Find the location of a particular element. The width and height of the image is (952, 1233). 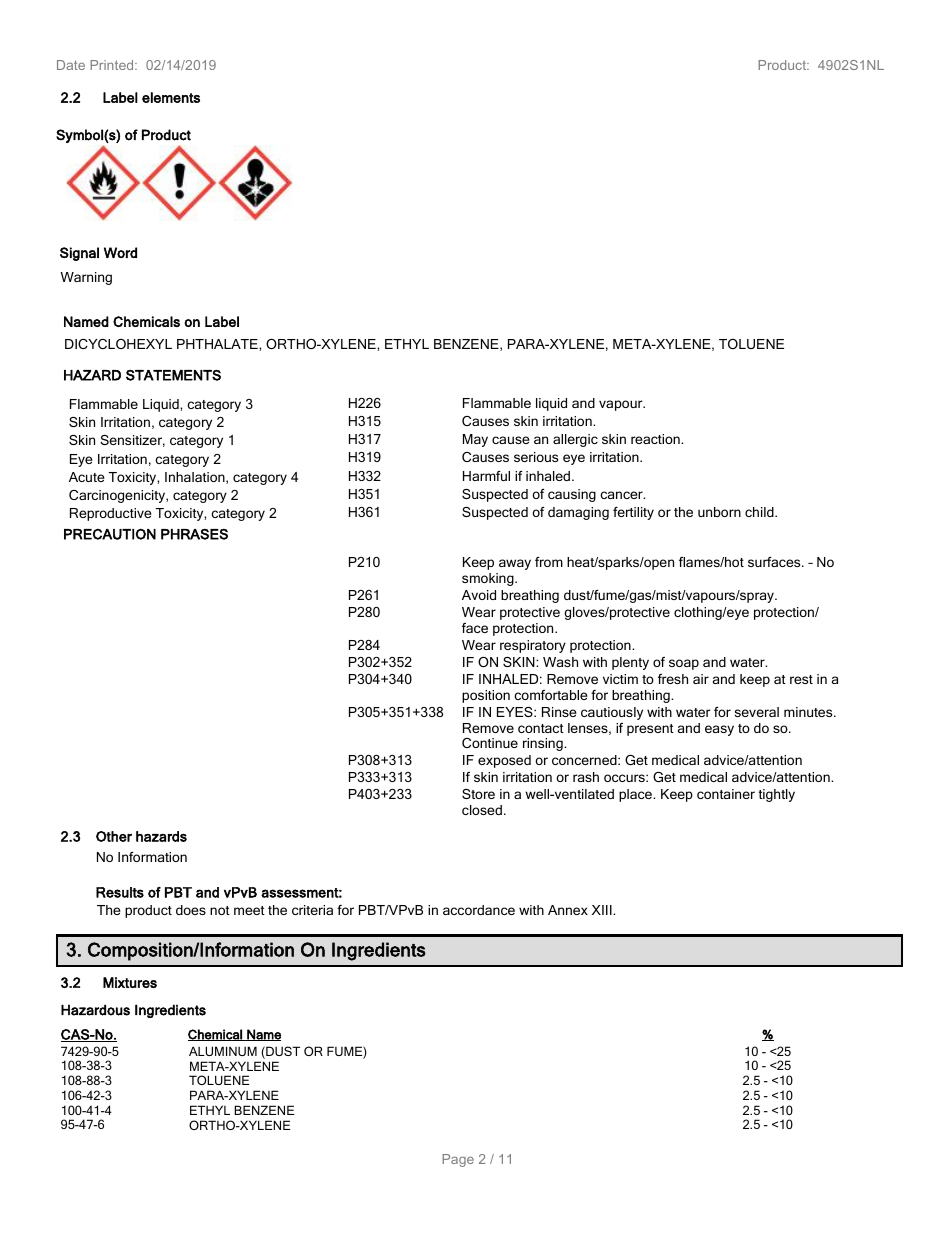

Page is located at coordinates (458, 1160).
